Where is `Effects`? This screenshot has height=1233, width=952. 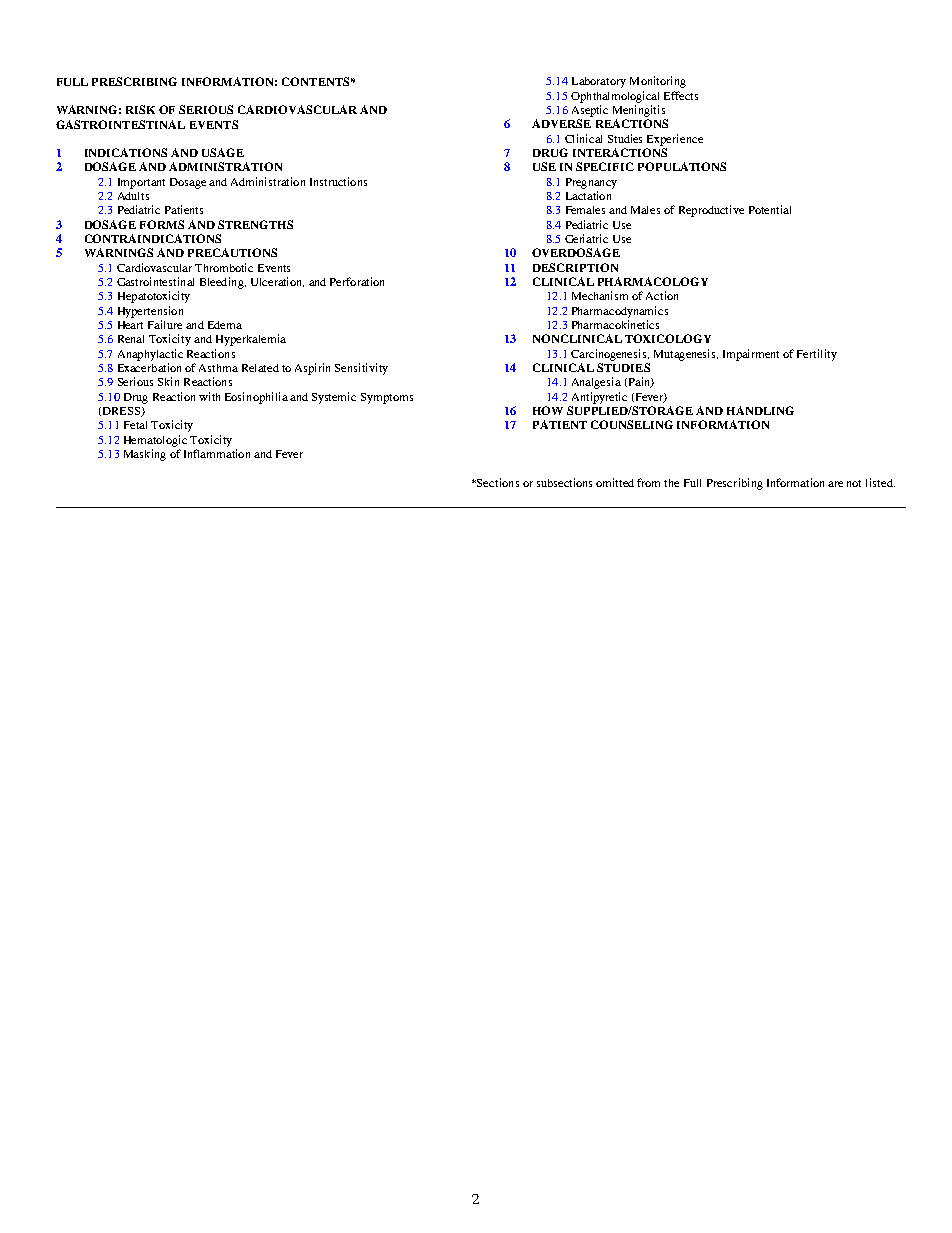 Effects is located at coordinates (681, 95).
